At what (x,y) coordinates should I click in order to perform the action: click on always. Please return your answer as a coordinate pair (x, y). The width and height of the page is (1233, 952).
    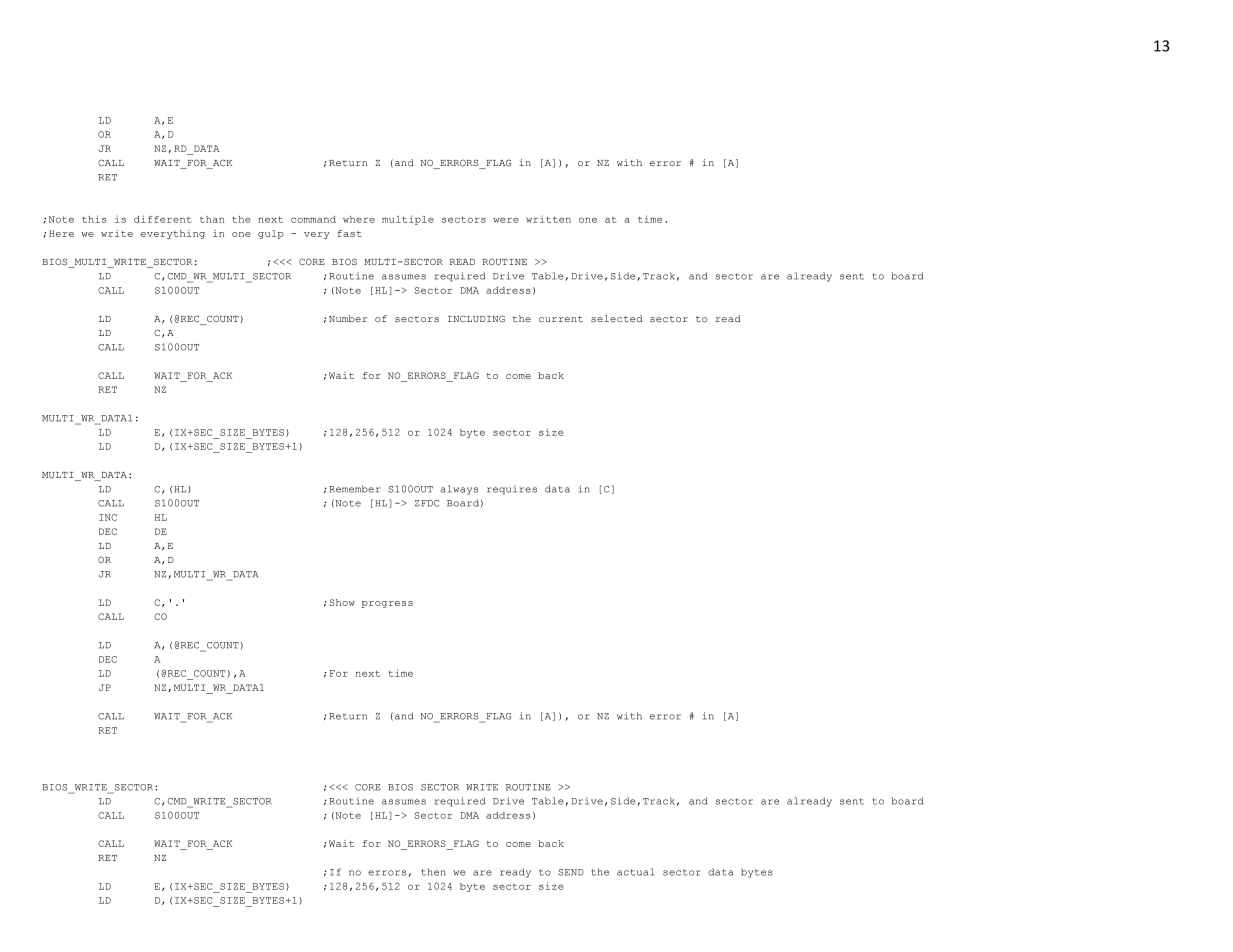
    Looking at the image, I should click on (459, 490).
